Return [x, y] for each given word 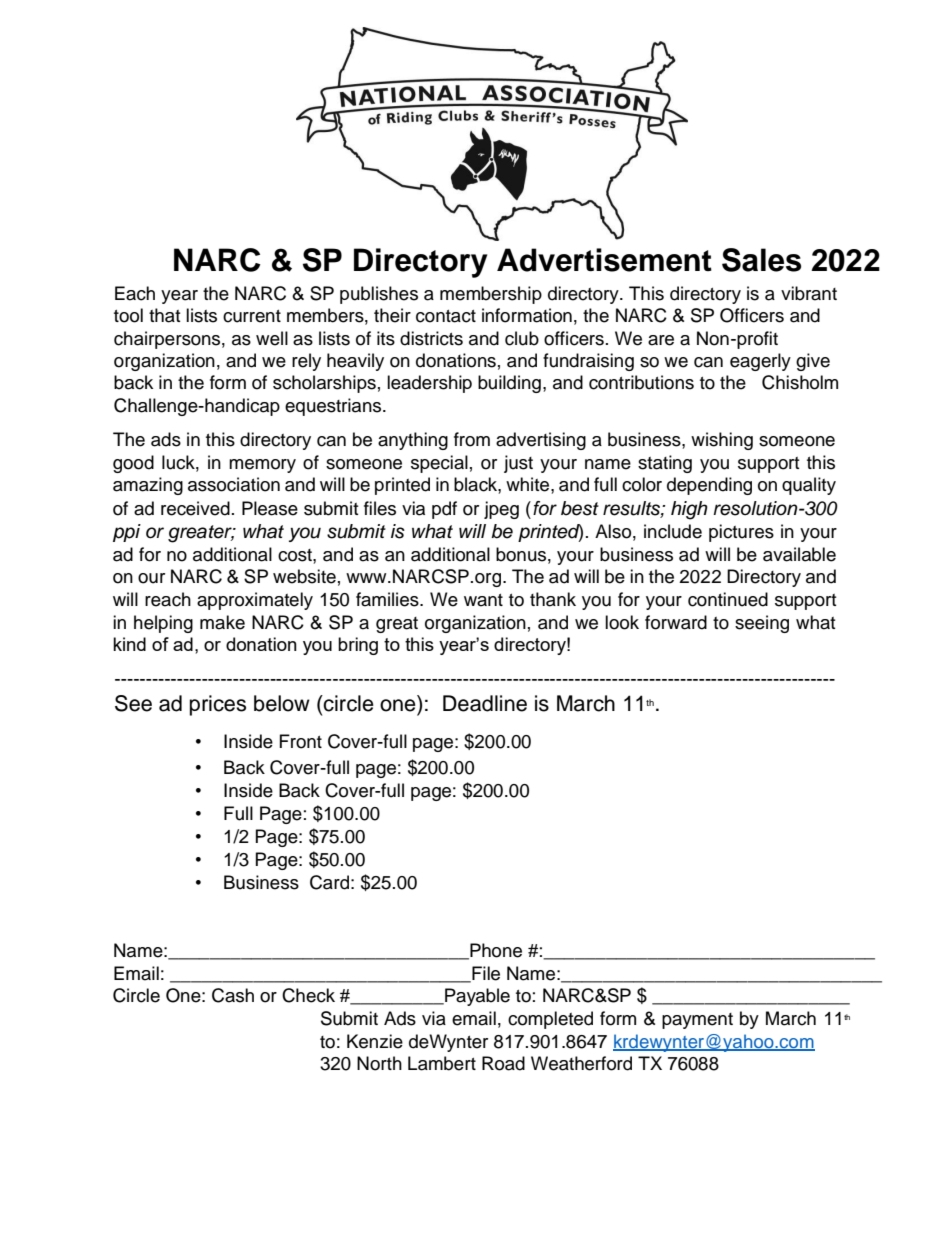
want [483, 600]
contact [446, 316]
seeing [762, 624]
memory [262, 466]
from [472, 439]
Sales [761, 260]
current [252, 316]
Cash [233, 995]
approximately [255, 601]
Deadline [485, 703]
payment [697, 1021]
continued [728, 599]
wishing [722, 441]
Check [308, 995]
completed [550, 1020]
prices [218, 705]
